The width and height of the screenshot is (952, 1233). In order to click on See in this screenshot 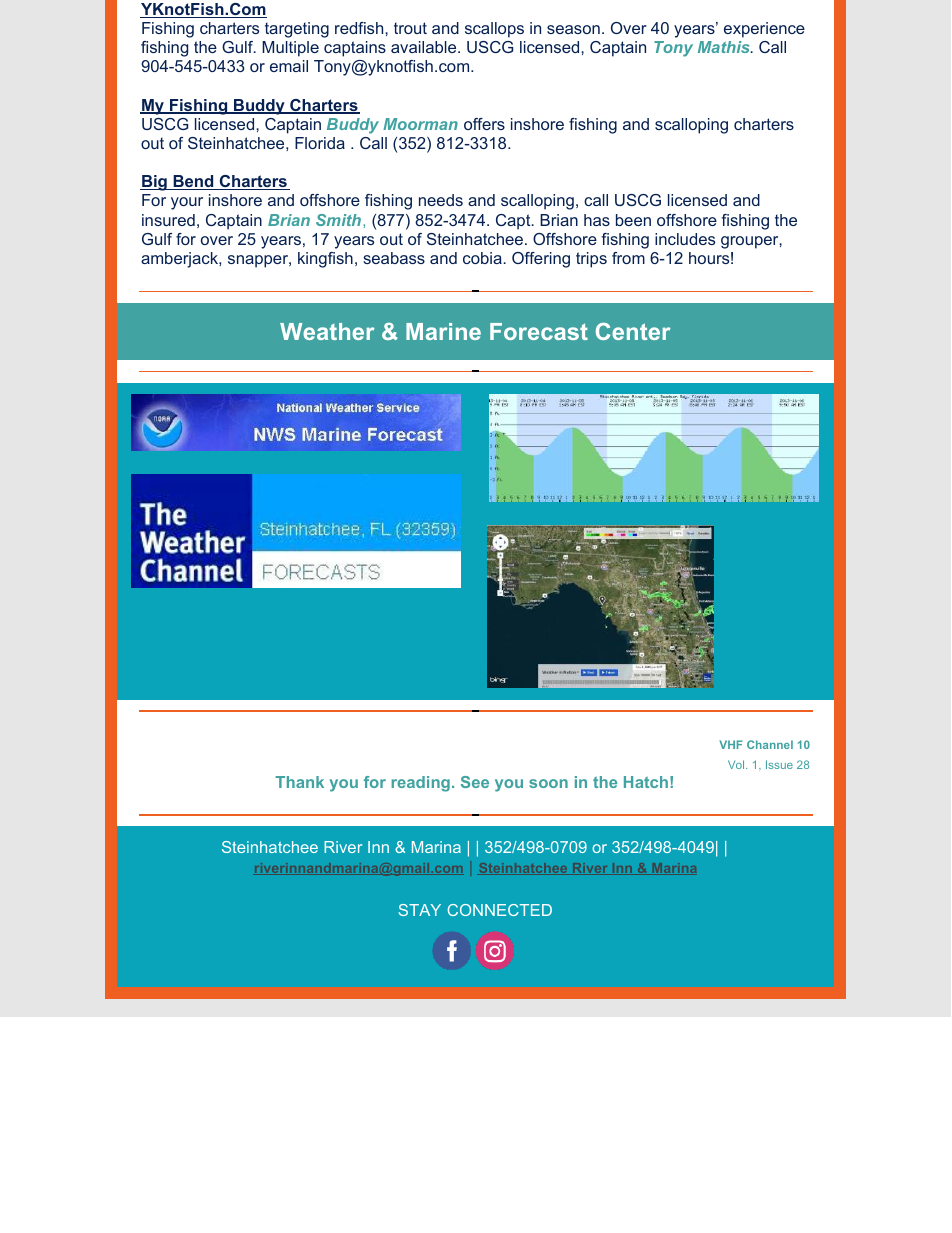, I will do `click(475, 782)`.
